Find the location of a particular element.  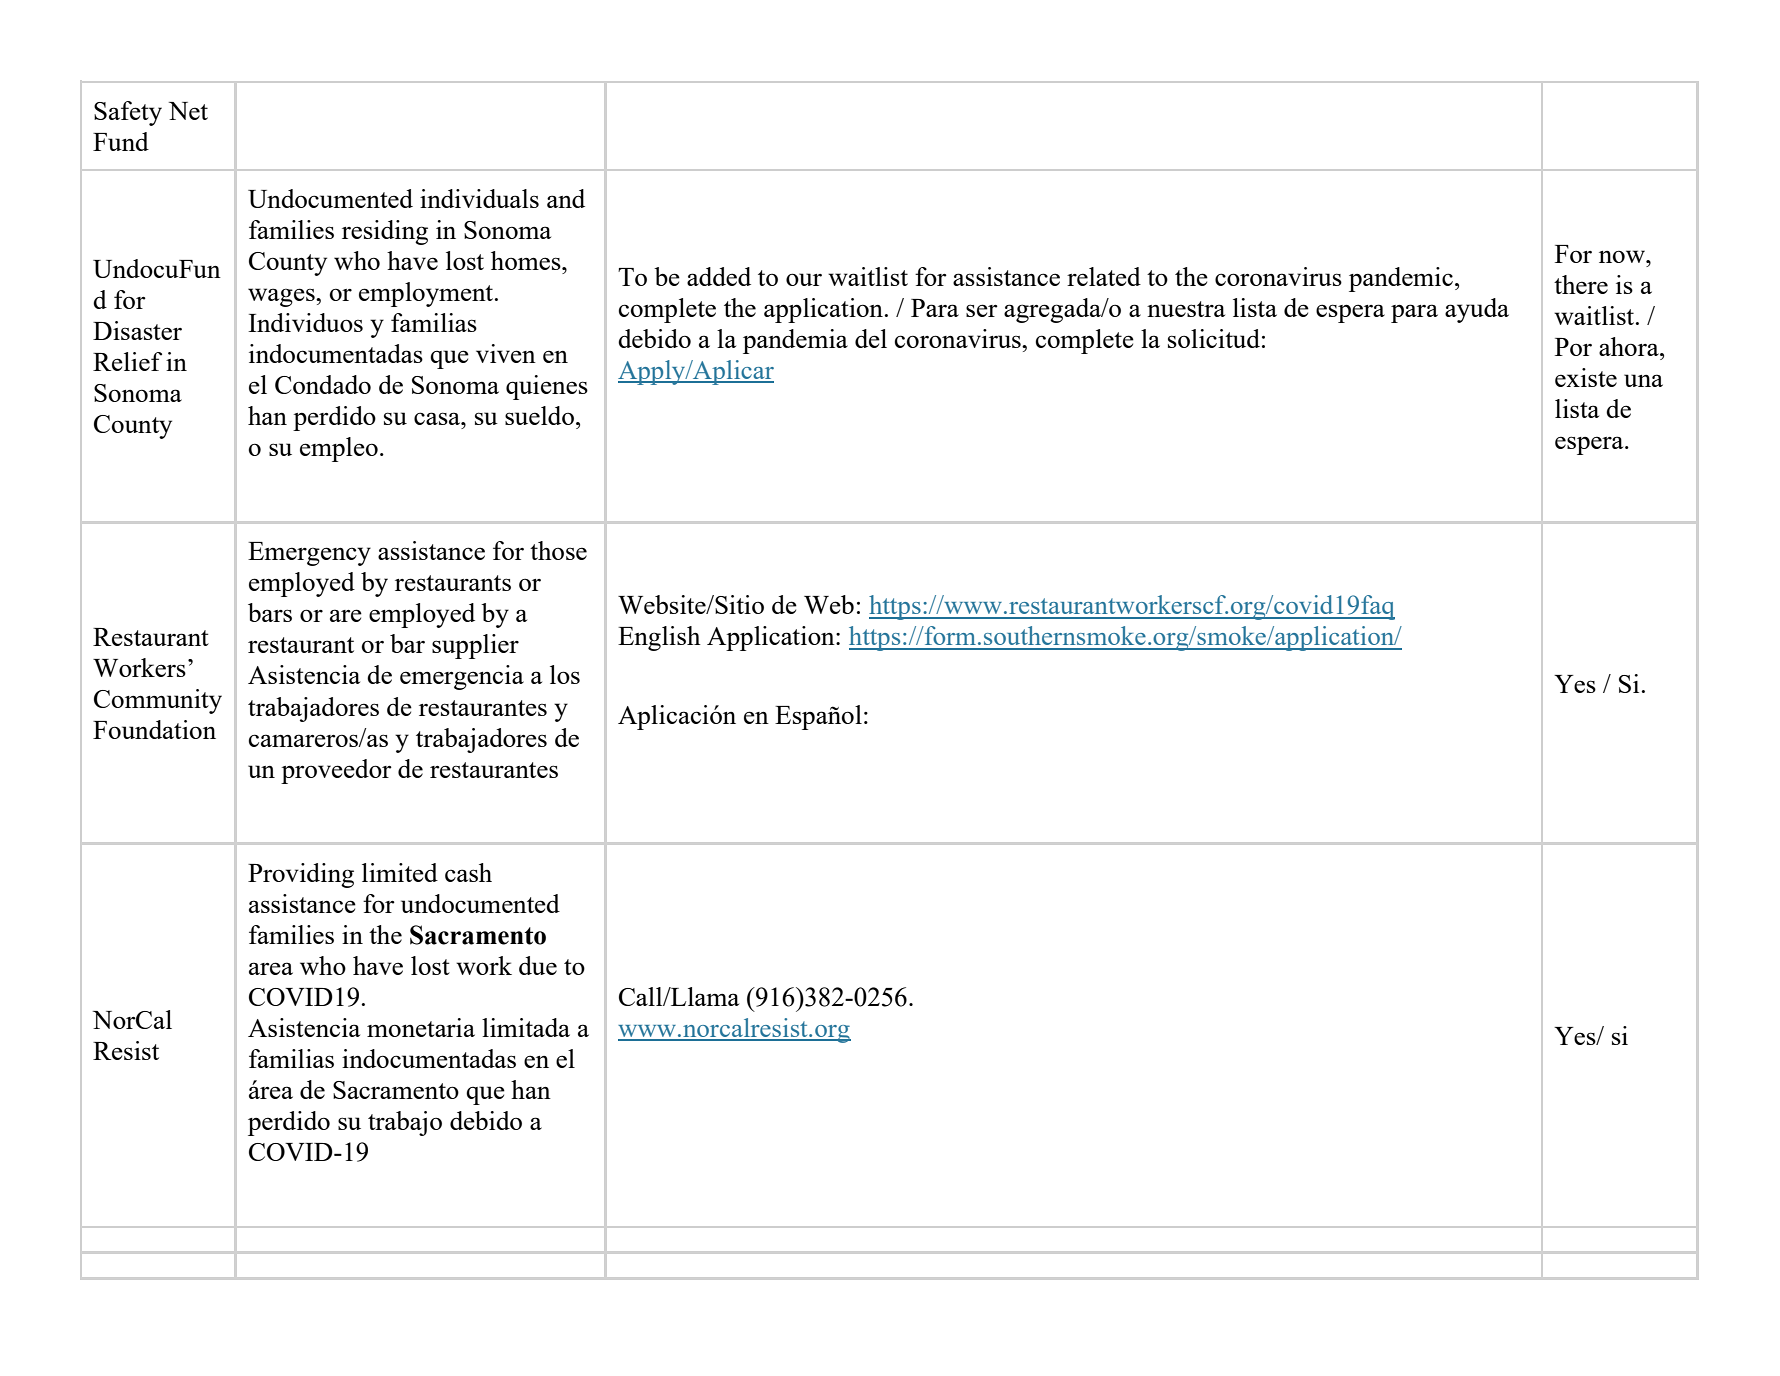

existe is located at coordinates (1586, 377).
